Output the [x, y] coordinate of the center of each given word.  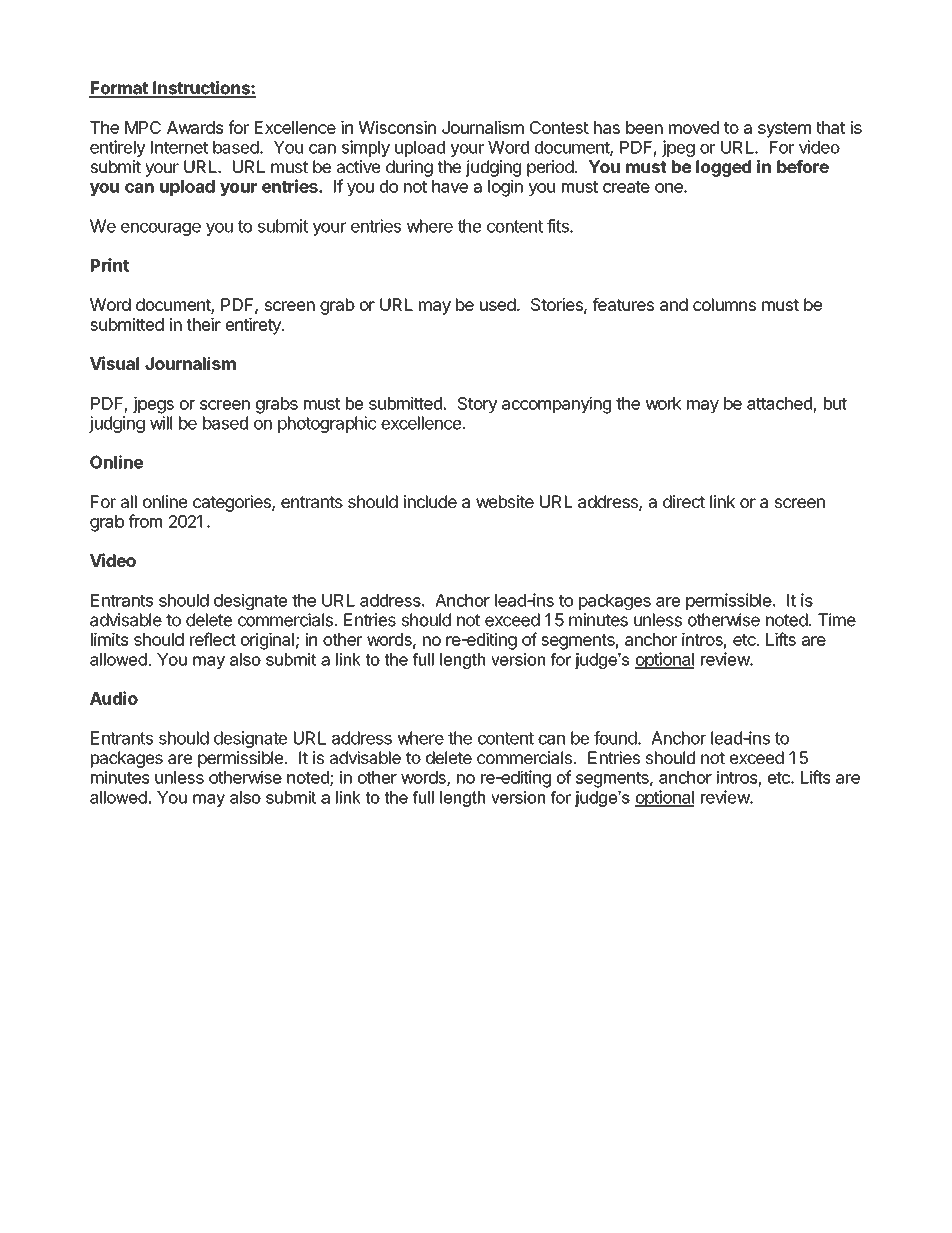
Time [837, 620]
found [615, 738]
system [784, 130]
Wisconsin [397, 127]
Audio [114, 698]
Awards [195, 127]
